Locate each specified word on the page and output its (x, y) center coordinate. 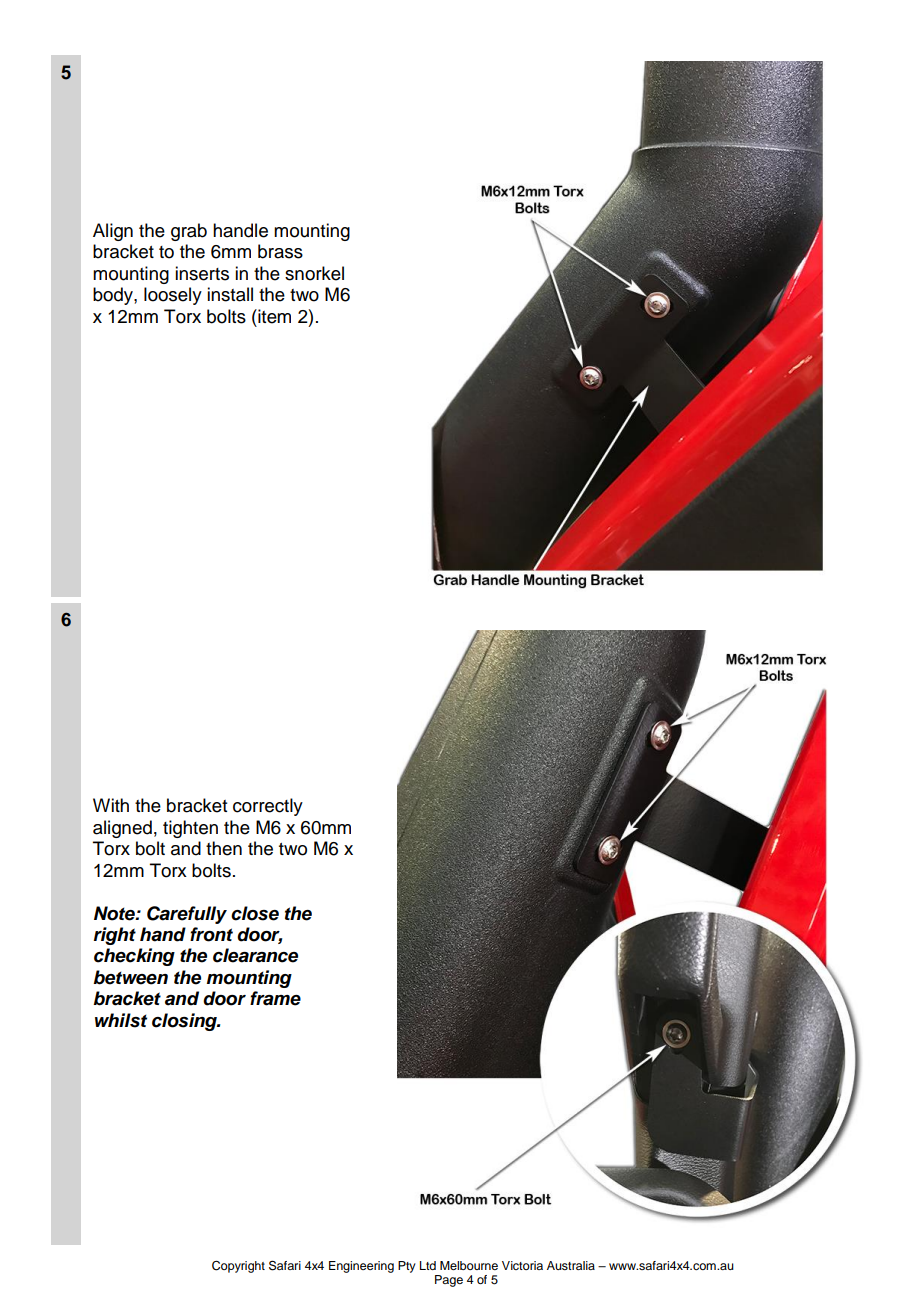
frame (275, 998)
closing (185, 1022)
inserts (202, 273)
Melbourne (469, 1265)
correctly (268, 807)
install (230, 294)
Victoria (522, 1265)
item (273, 316)
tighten (190, 829)
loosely (173, 296)
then (224, 848)
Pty (407, 1267)
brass (280, 251)
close (255, 913)
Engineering (361, 1267)
